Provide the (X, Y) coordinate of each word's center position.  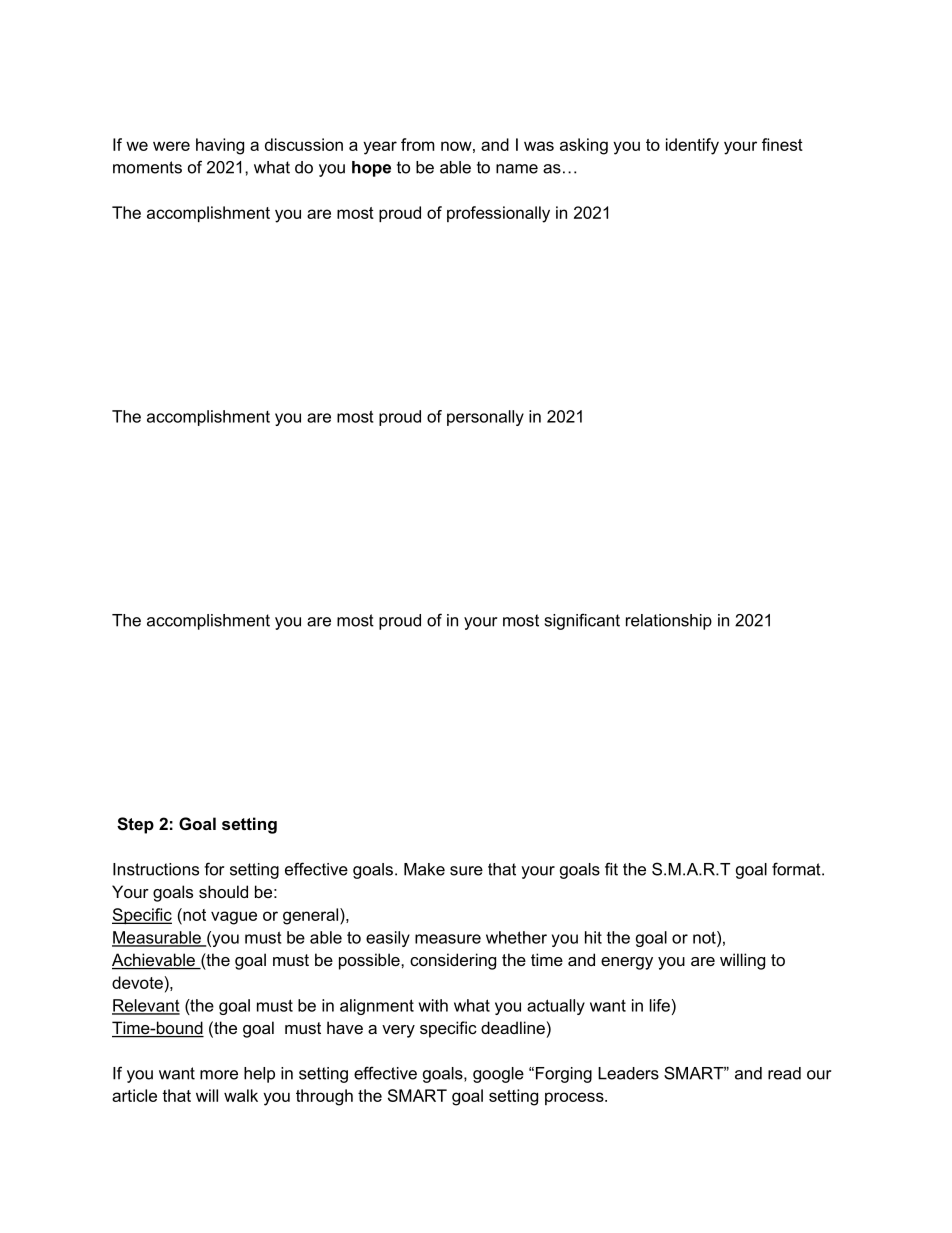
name (517, 169)
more (219, 1075)
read (784, 1073)
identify (692, 146)
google (498, 1075)
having (220, 146)
